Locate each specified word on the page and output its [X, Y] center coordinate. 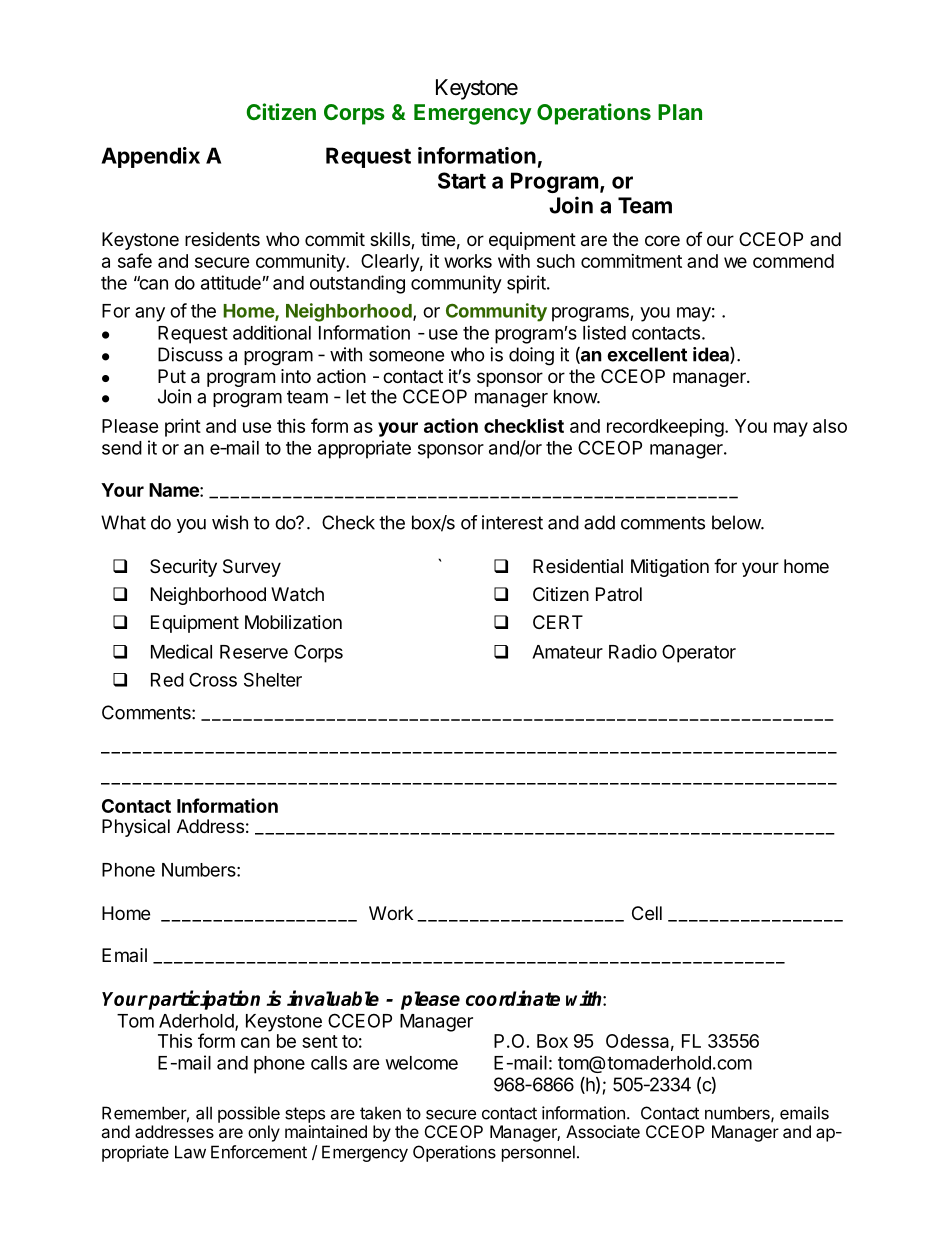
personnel [538, 1153]
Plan [680, 112]
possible [249, 1114]
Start [462, 180]
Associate [603, 1131]
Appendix [150, 157]
